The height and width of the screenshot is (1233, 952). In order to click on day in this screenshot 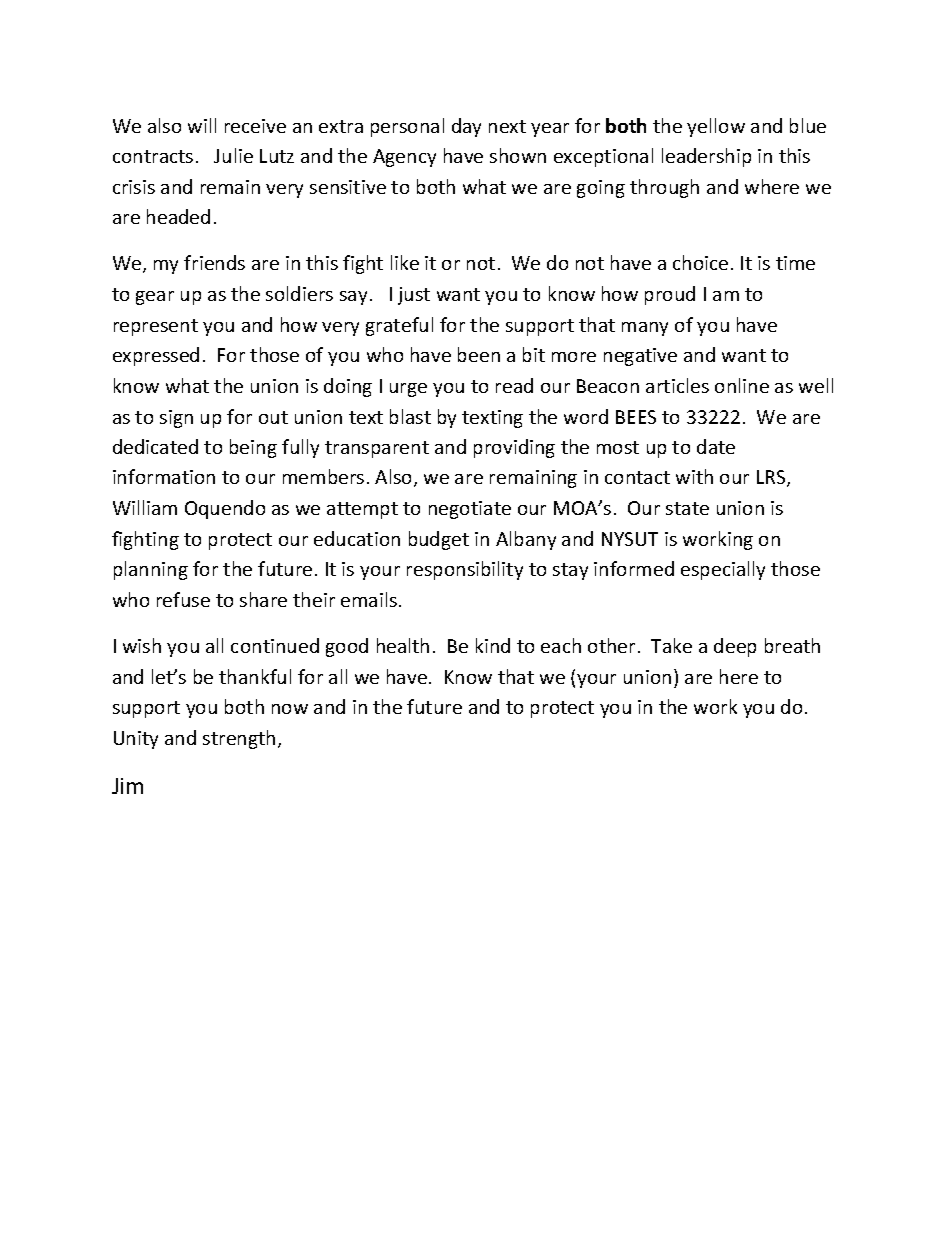, I will do `click(466, 127)`.
